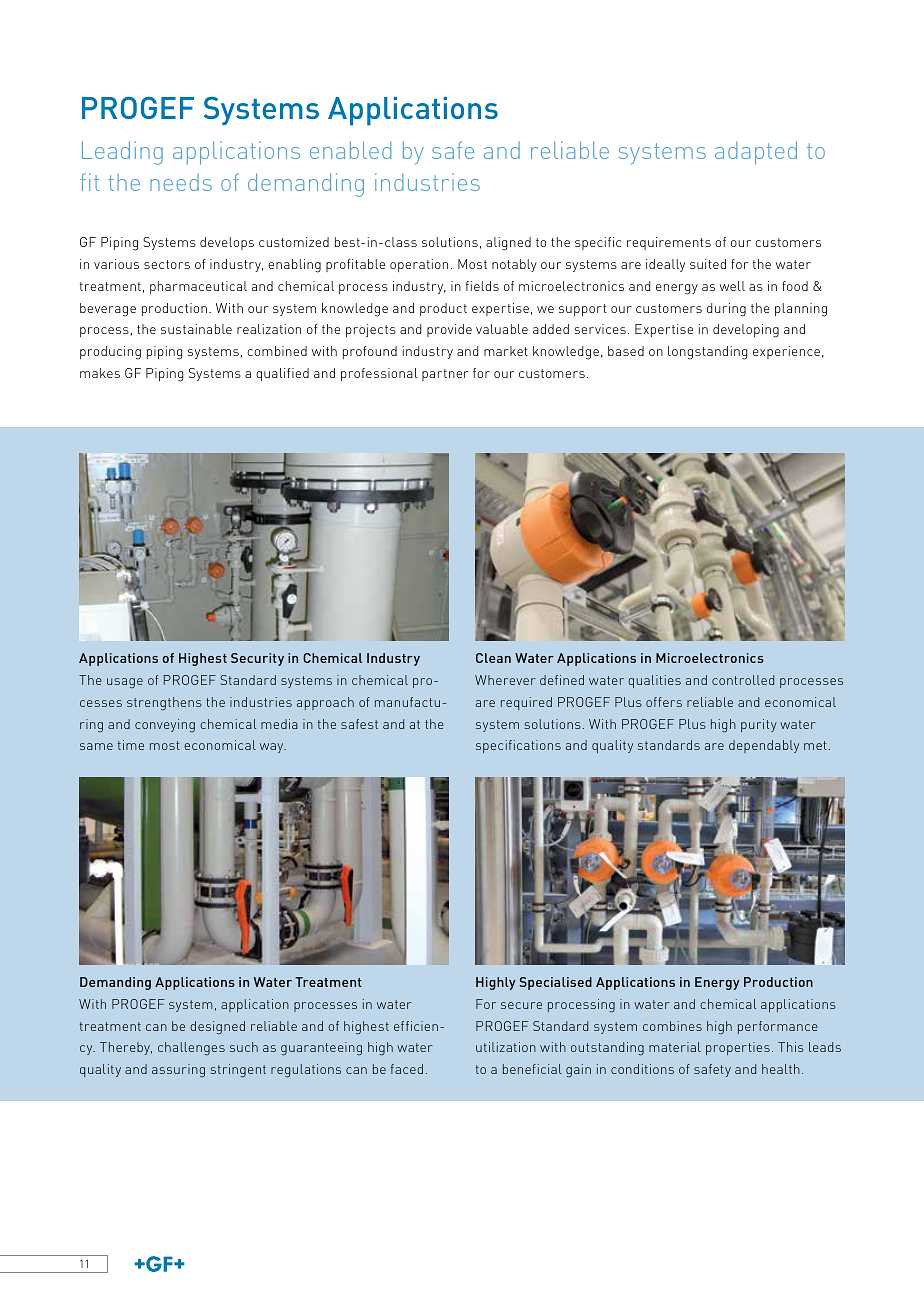 The width and height of the image is (924, 1308). Describe the element at coordinates (445, 375) in the image. I see `partner` at that location.
